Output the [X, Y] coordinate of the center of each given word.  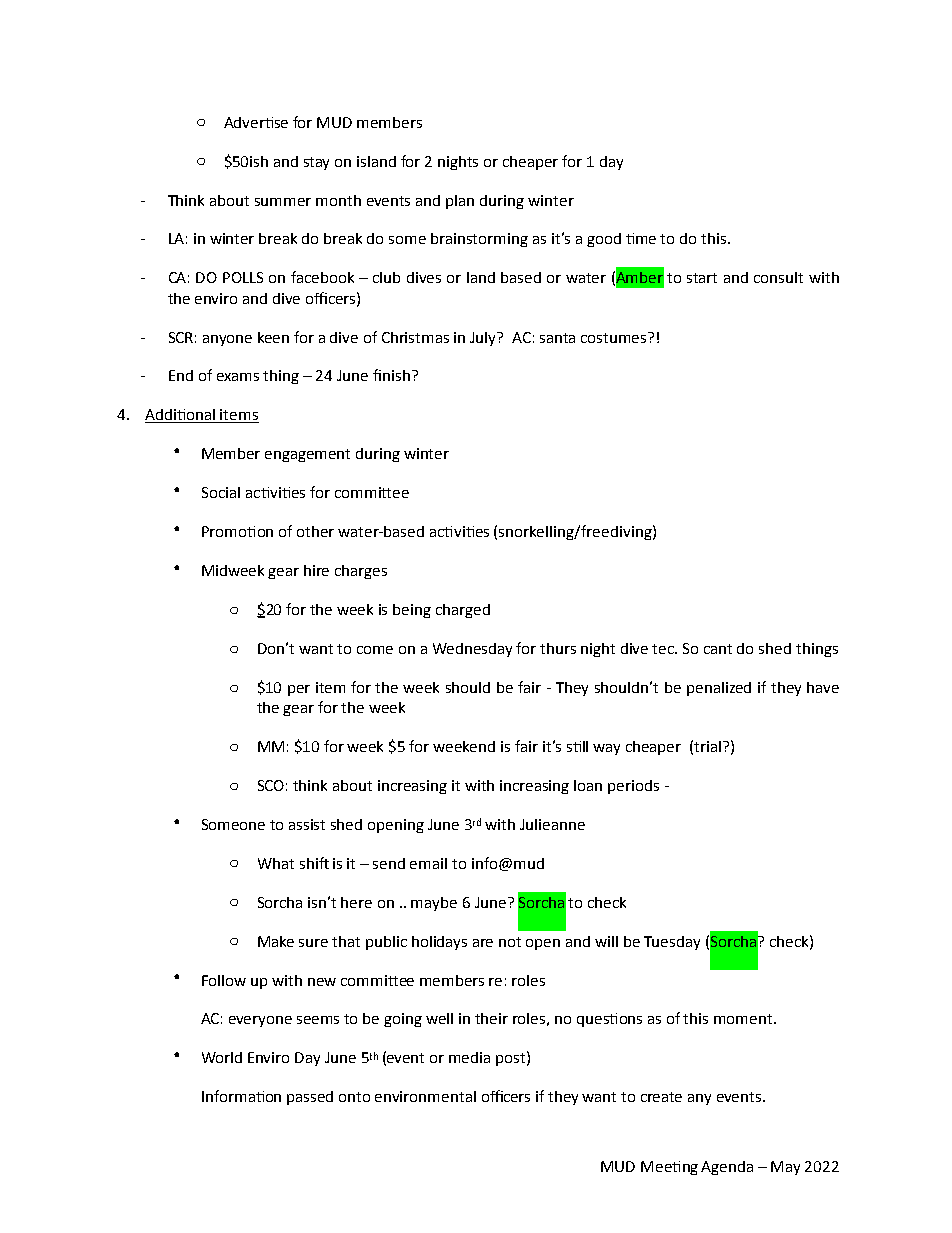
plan [460, 202]
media [469, 1057]
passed [310, 1098]
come [375, 650]
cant [718, 649]
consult [778, 277]
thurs [558, 648]
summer [283, 202]
